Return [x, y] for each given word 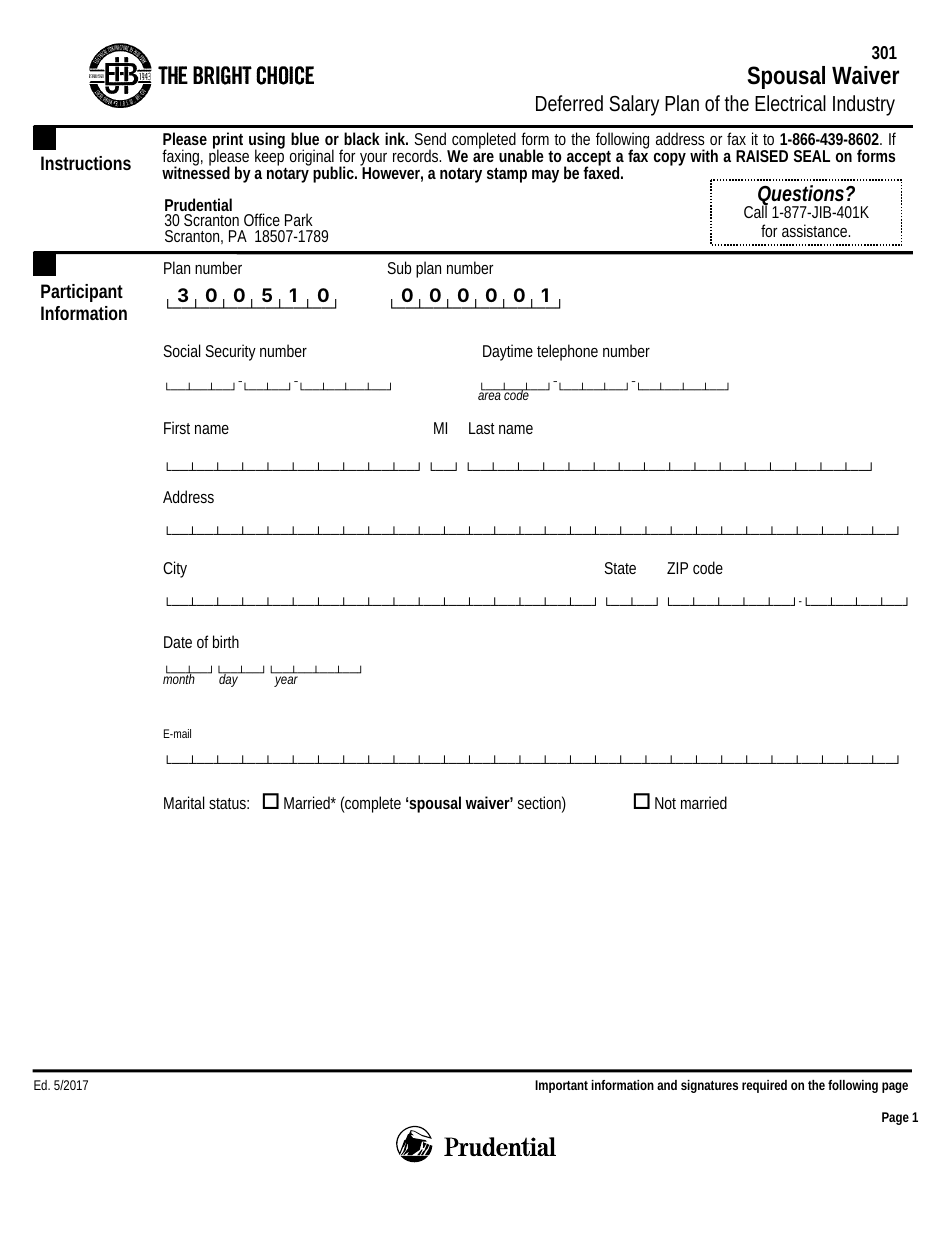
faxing [182, 159]
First [177, 427]
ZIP [677, 568]
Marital [184, 802]
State [620, 568]
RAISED [762, 156]
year [286, 681]
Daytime [508, 352]
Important [561, 1086]
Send [430, 138]
